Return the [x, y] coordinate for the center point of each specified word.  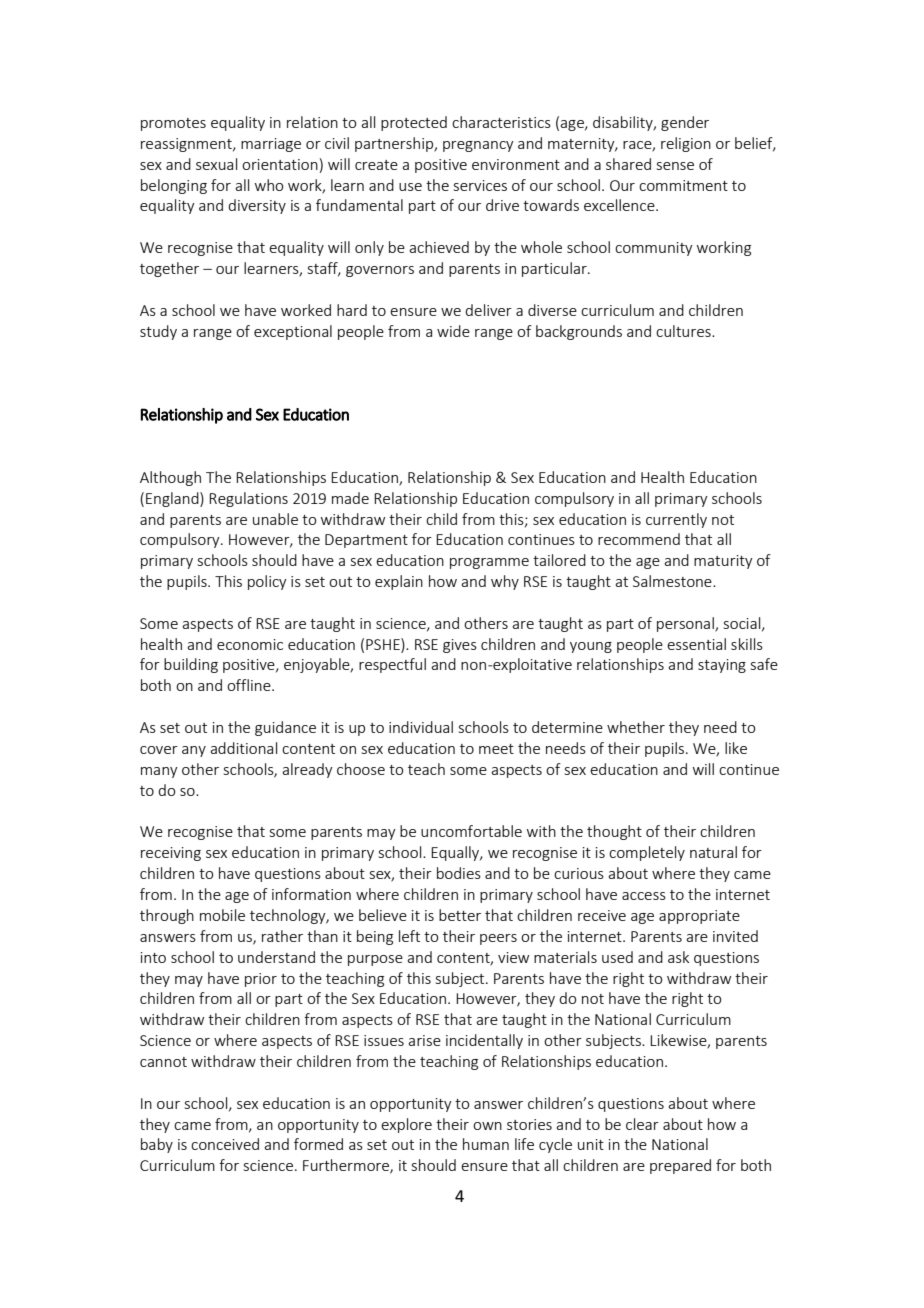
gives [460, 646]
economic [250, 644]
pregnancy [478, 146]
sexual [216, 164]
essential [696, 644]
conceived [225, 1144]
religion [686, 144]
